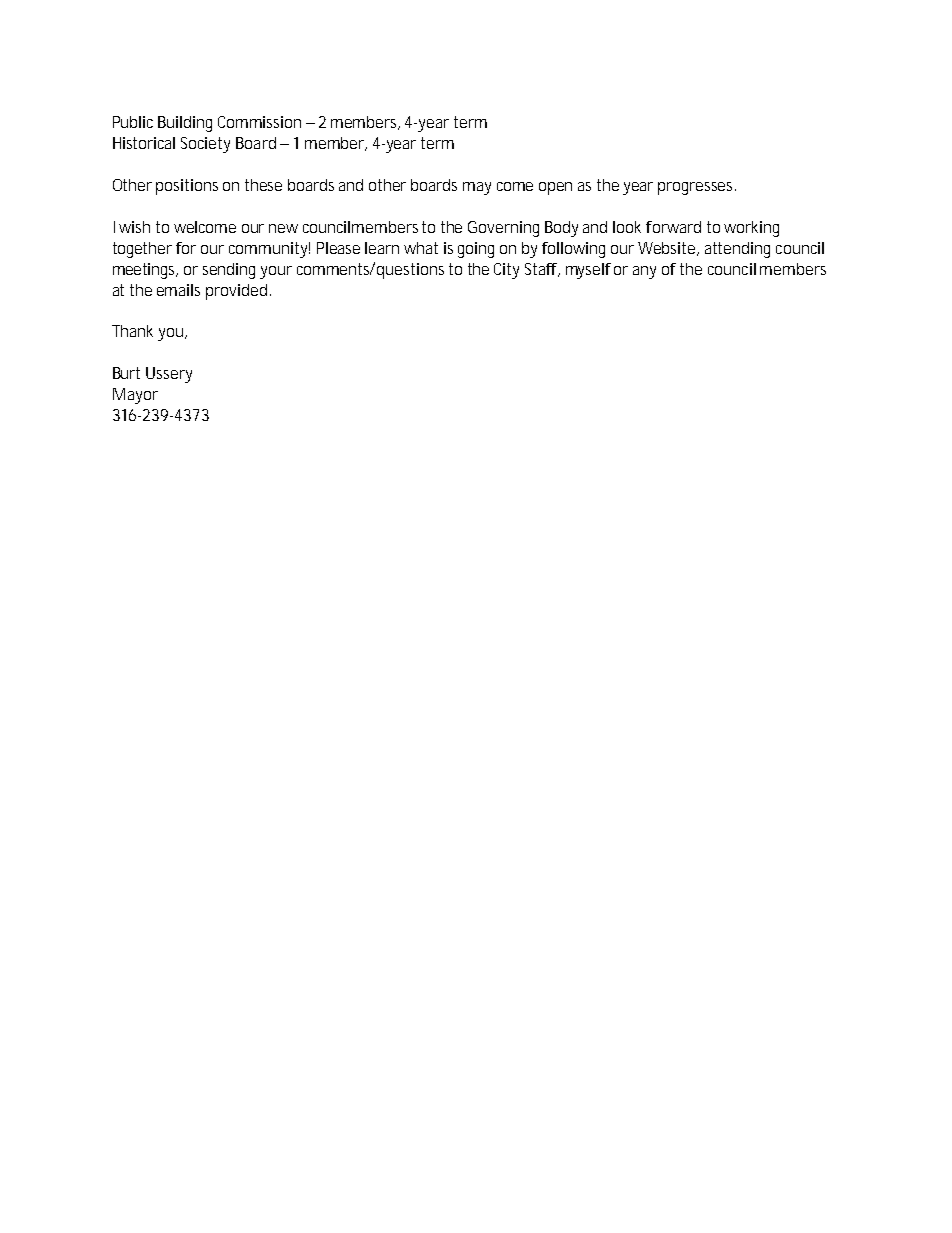 This image has height=1233, width=952. I want to click on Mayor, so click(135, 396).
